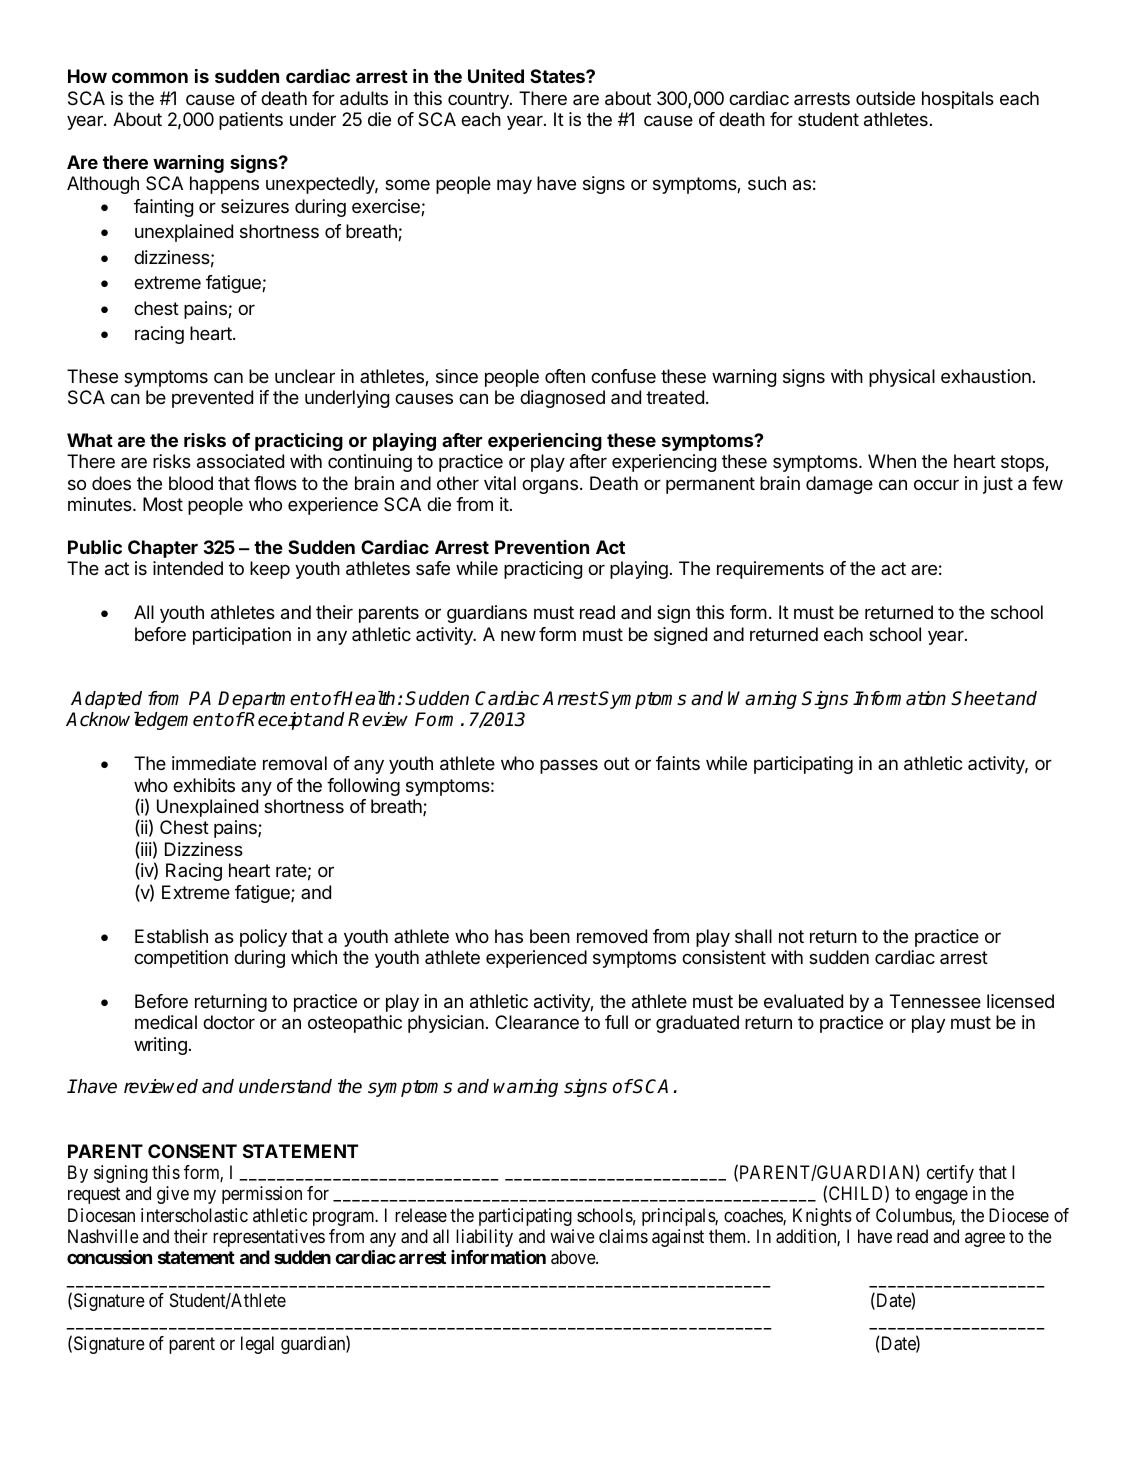 This image has height=1472, width=1137. What do you see at coordinates (257, 1345) in the image?
I see `legal` at bounding box center [257, 1345].
